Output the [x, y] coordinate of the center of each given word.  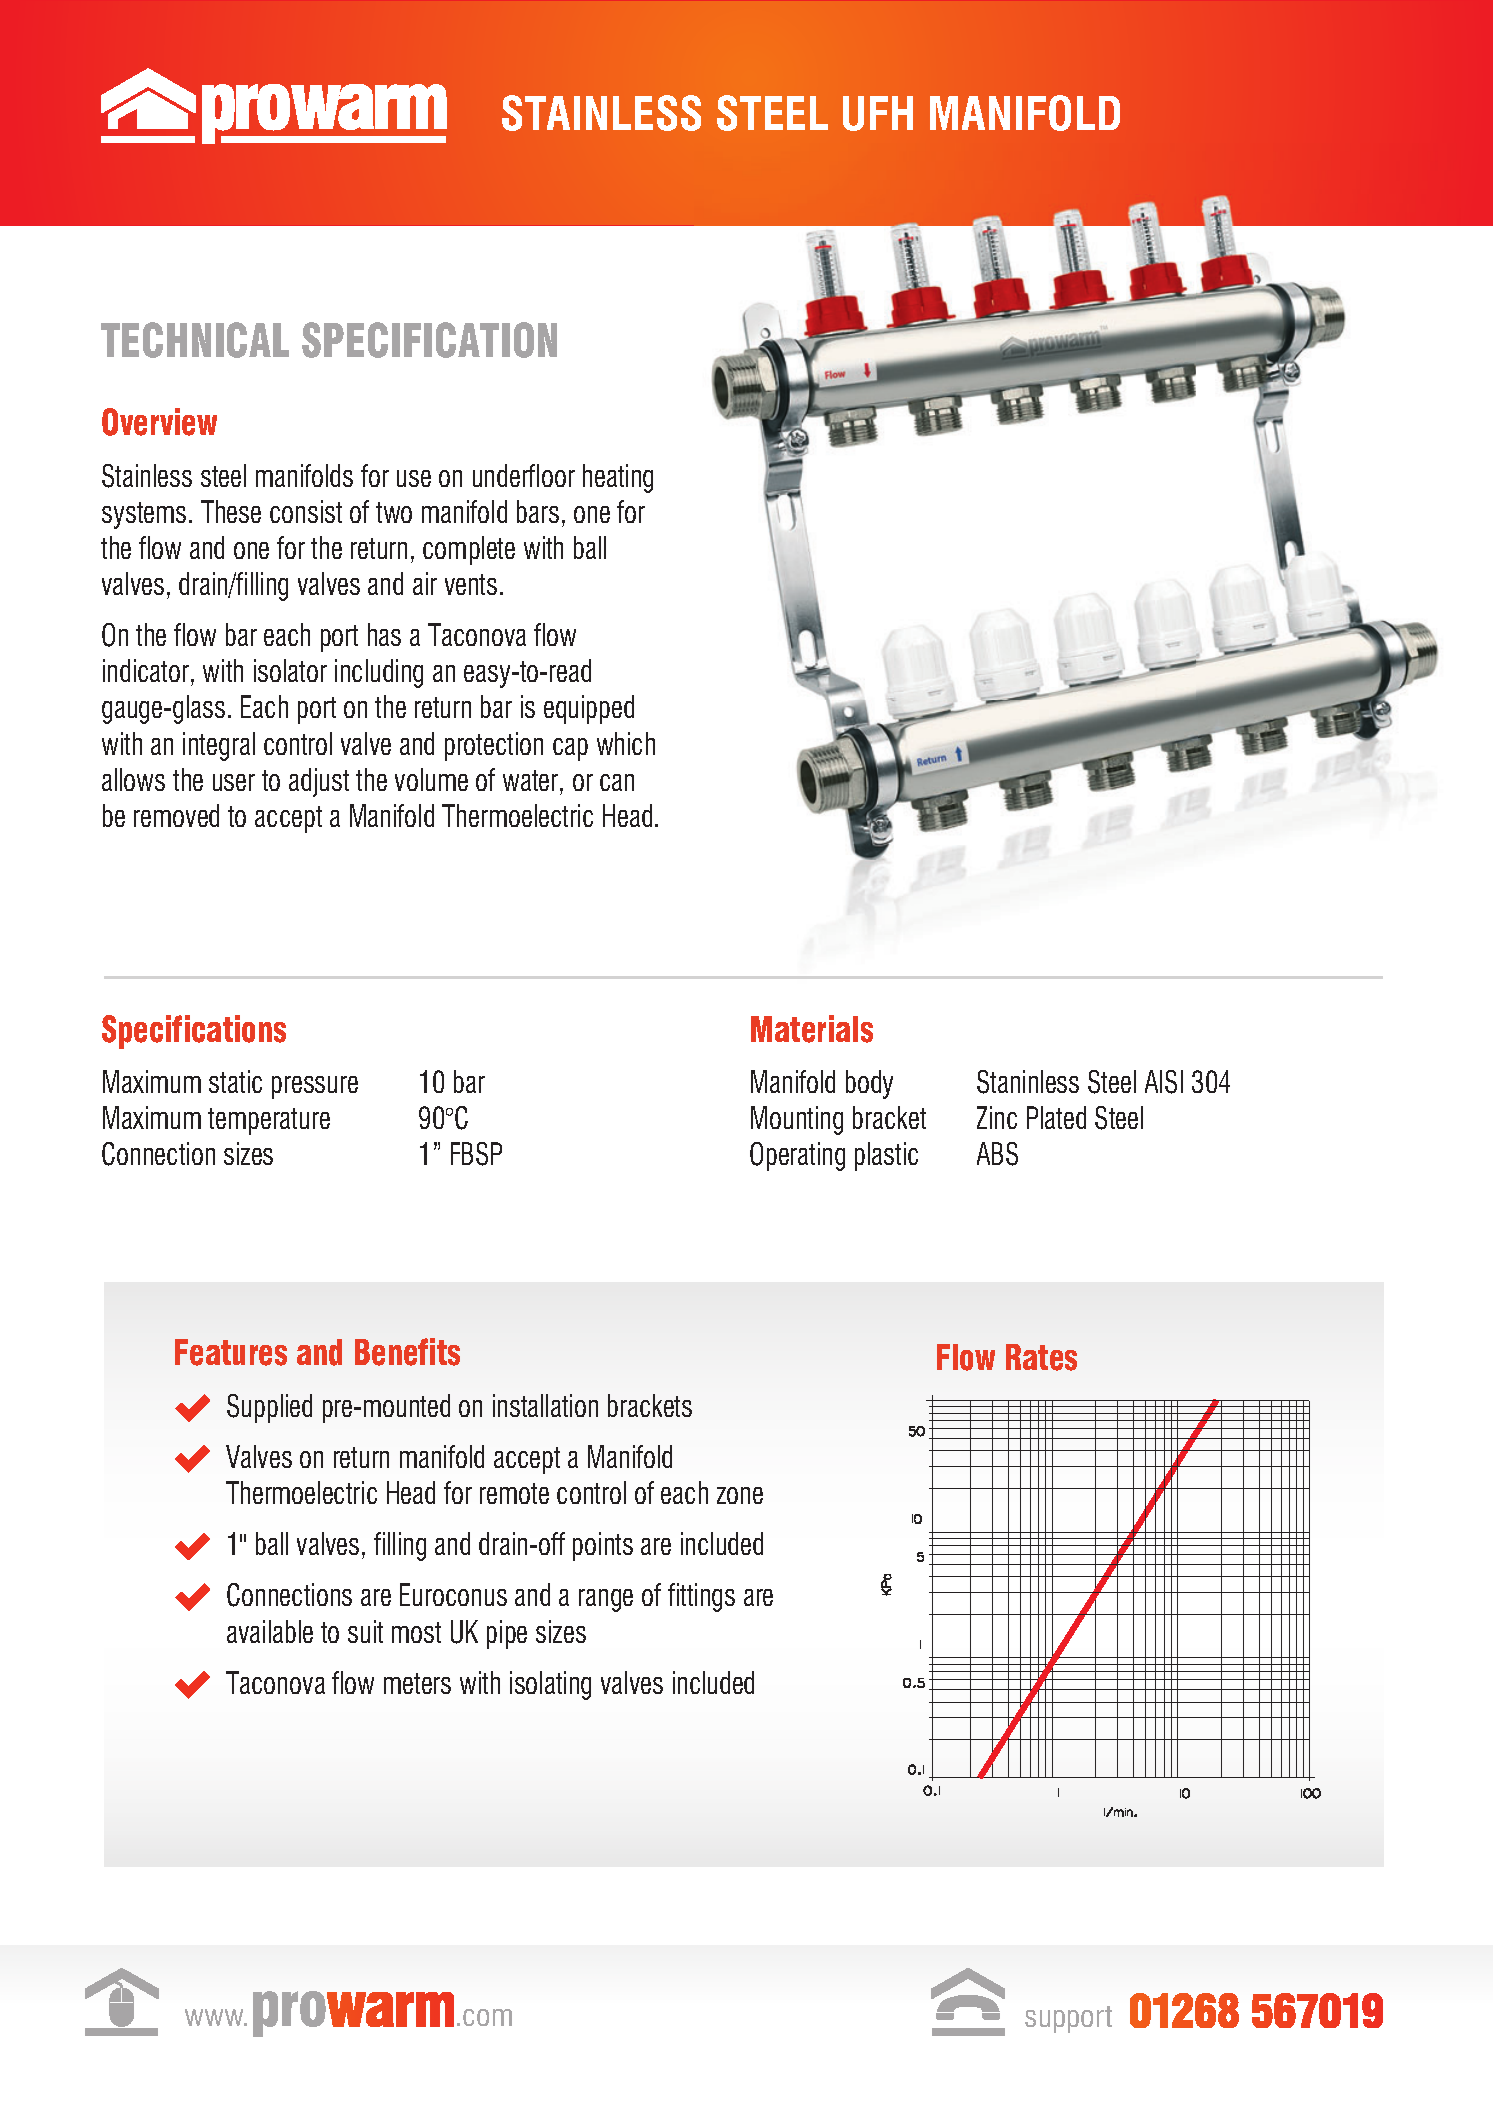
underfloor [524, 475]
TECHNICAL [195, 340]
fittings [701, 1597]
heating [618, 478]
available [270, 1631]
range [606, 1600]
